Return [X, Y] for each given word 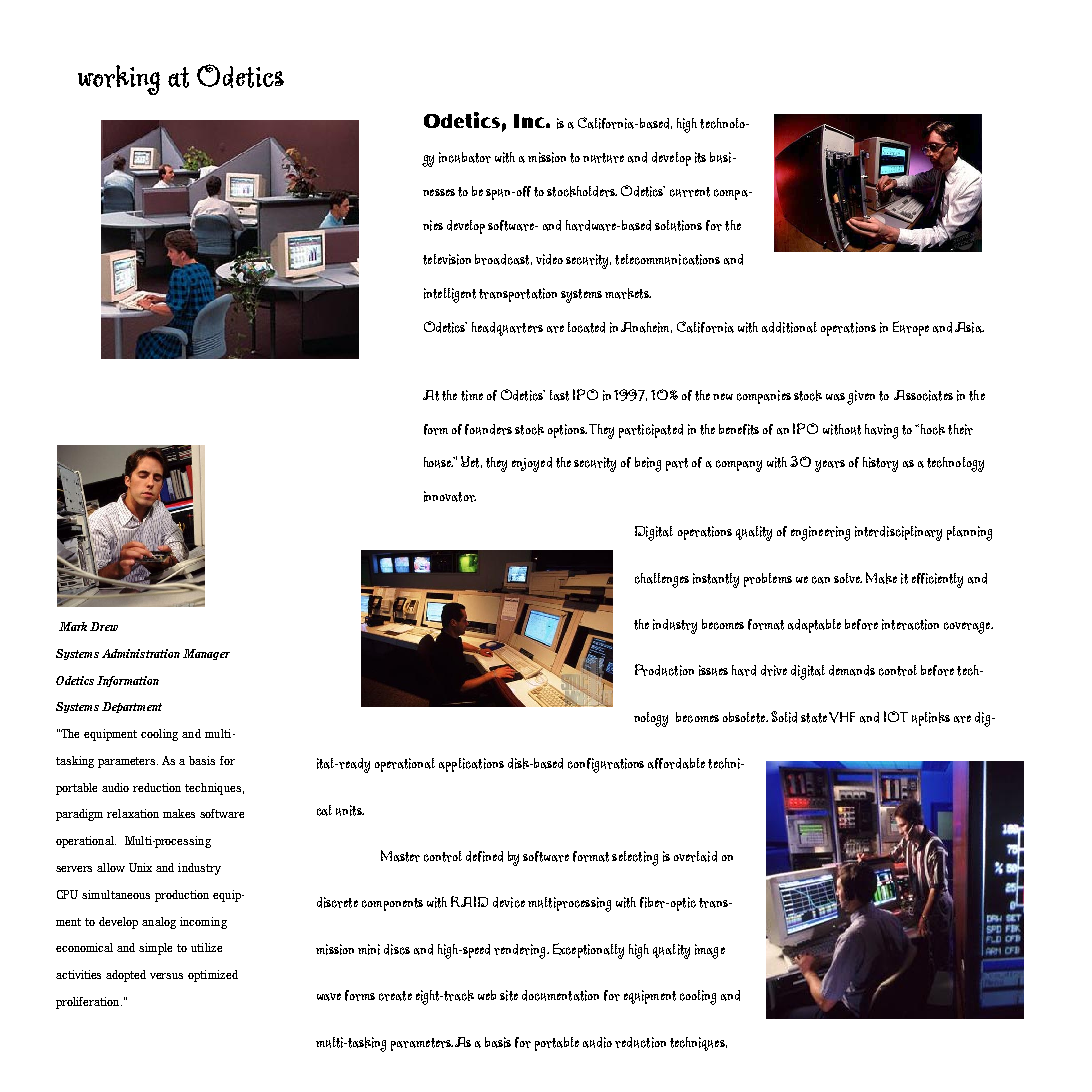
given [861, 397]
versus [166, 976]
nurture [603, 158]
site [509, 995]
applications [471, 765]
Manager [206, 654]
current [690, 192]
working [119, 80]
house [439, 462]
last [559, 395]
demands [852, 670]
